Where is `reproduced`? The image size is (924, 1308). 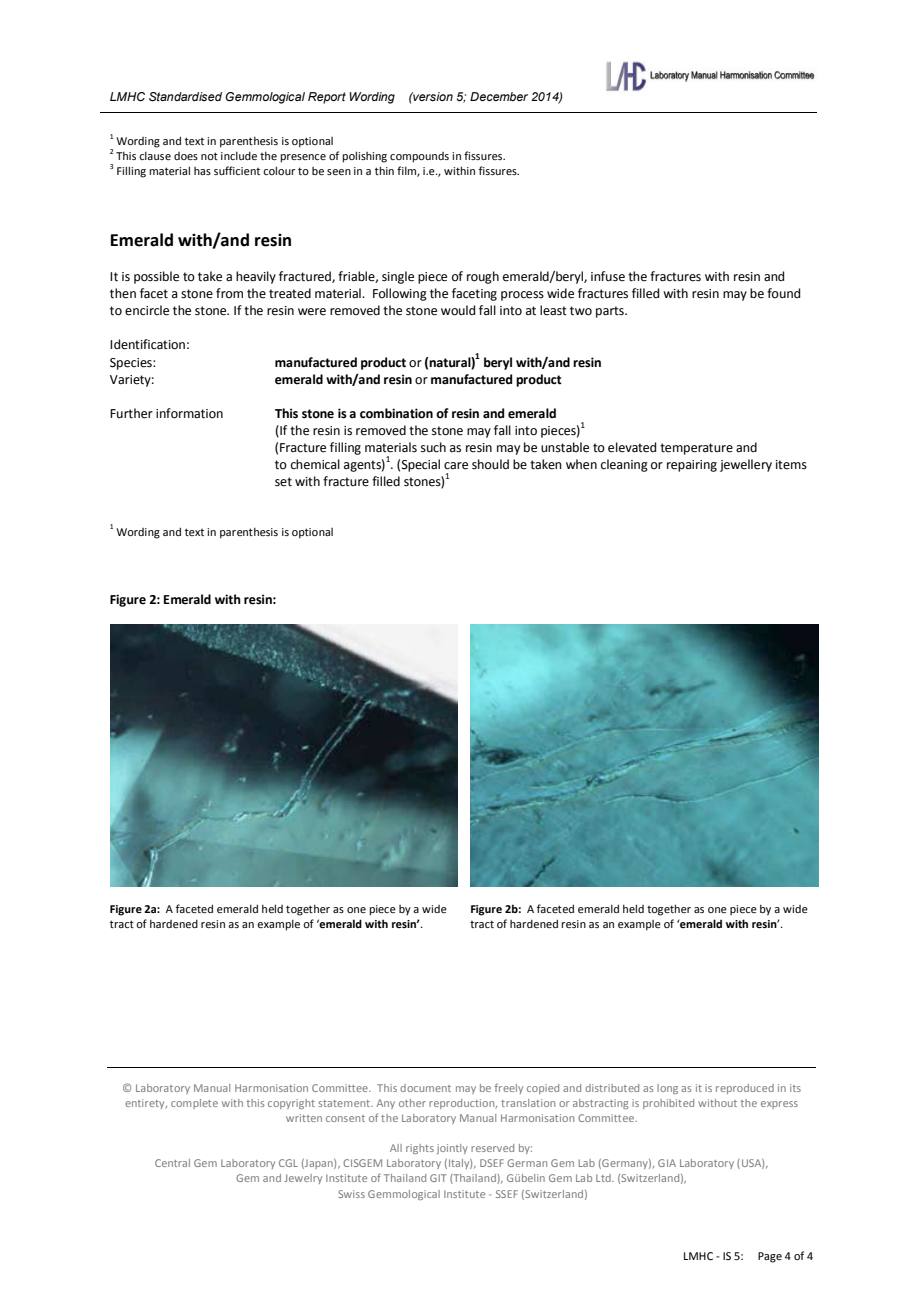
reproduced is located at coordinates (745, 1089).
